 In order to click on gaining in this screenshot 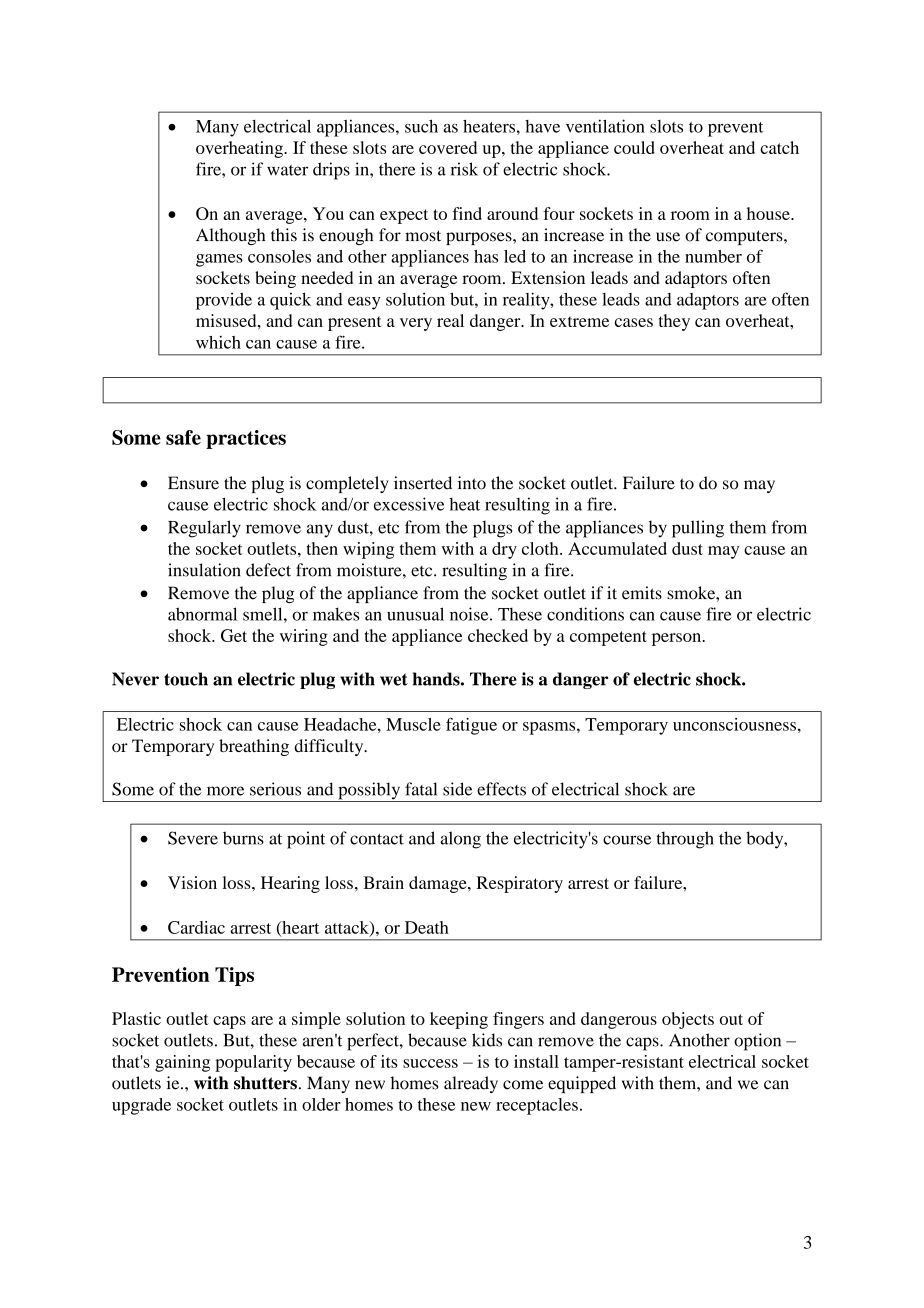, I will do `click(182, 1063)`.
